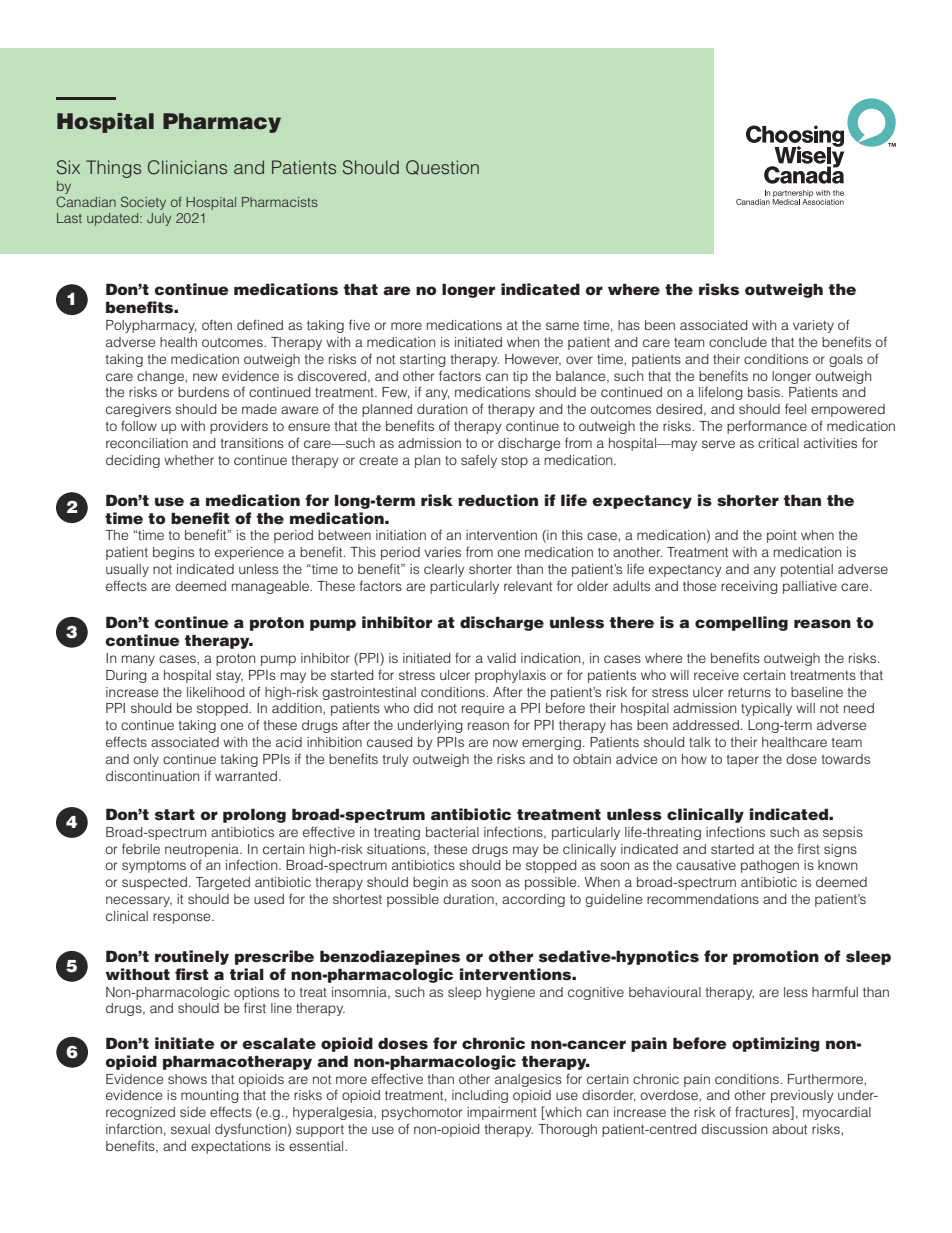 The image size is (952, 1233). What do you see at coordinates (789, 1129) in the image?
I see `about` at bounding box center [789, 1129].
